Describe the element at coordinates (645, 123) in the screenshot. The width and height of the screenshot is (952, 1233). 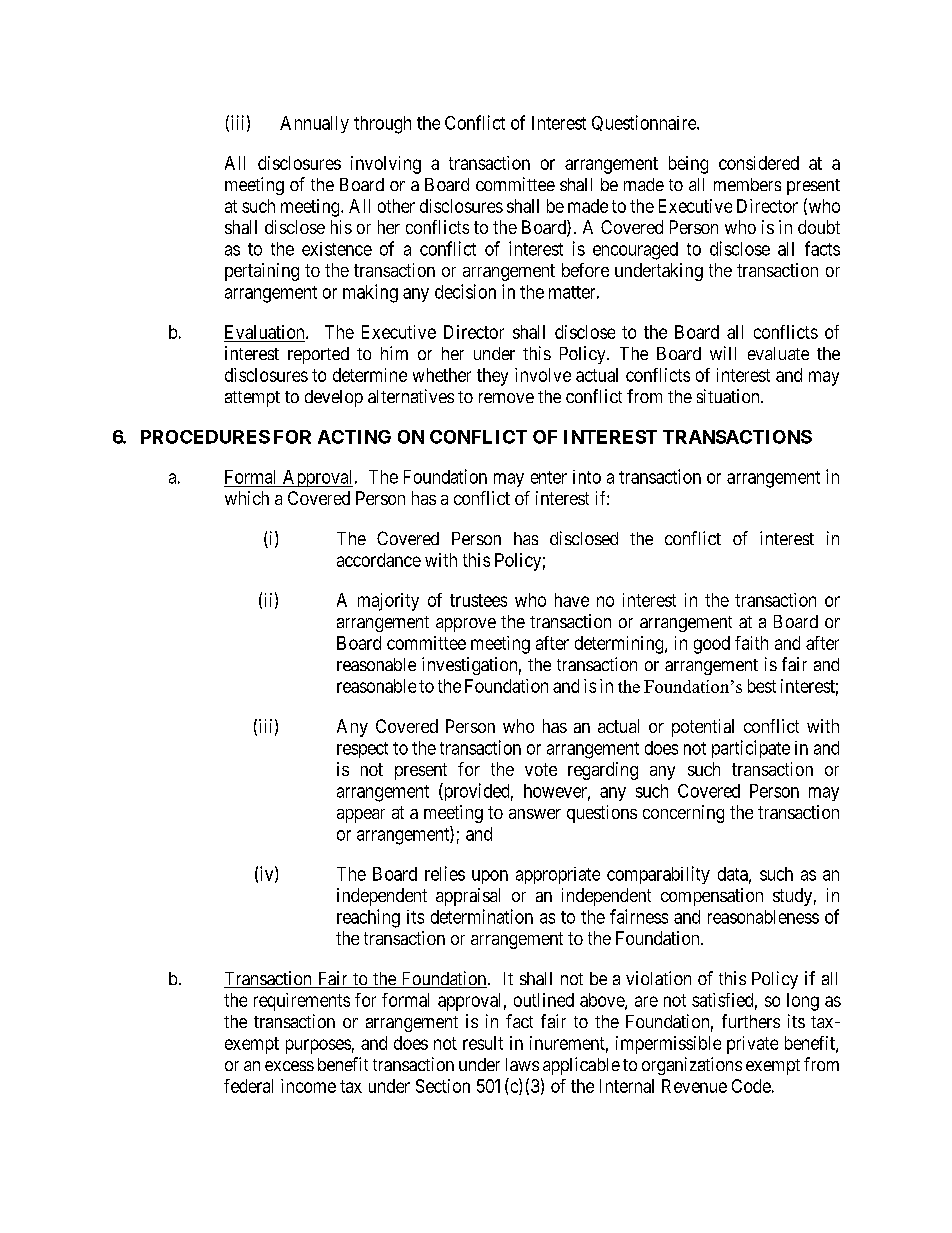
I see `Questionnaire` at that location.
